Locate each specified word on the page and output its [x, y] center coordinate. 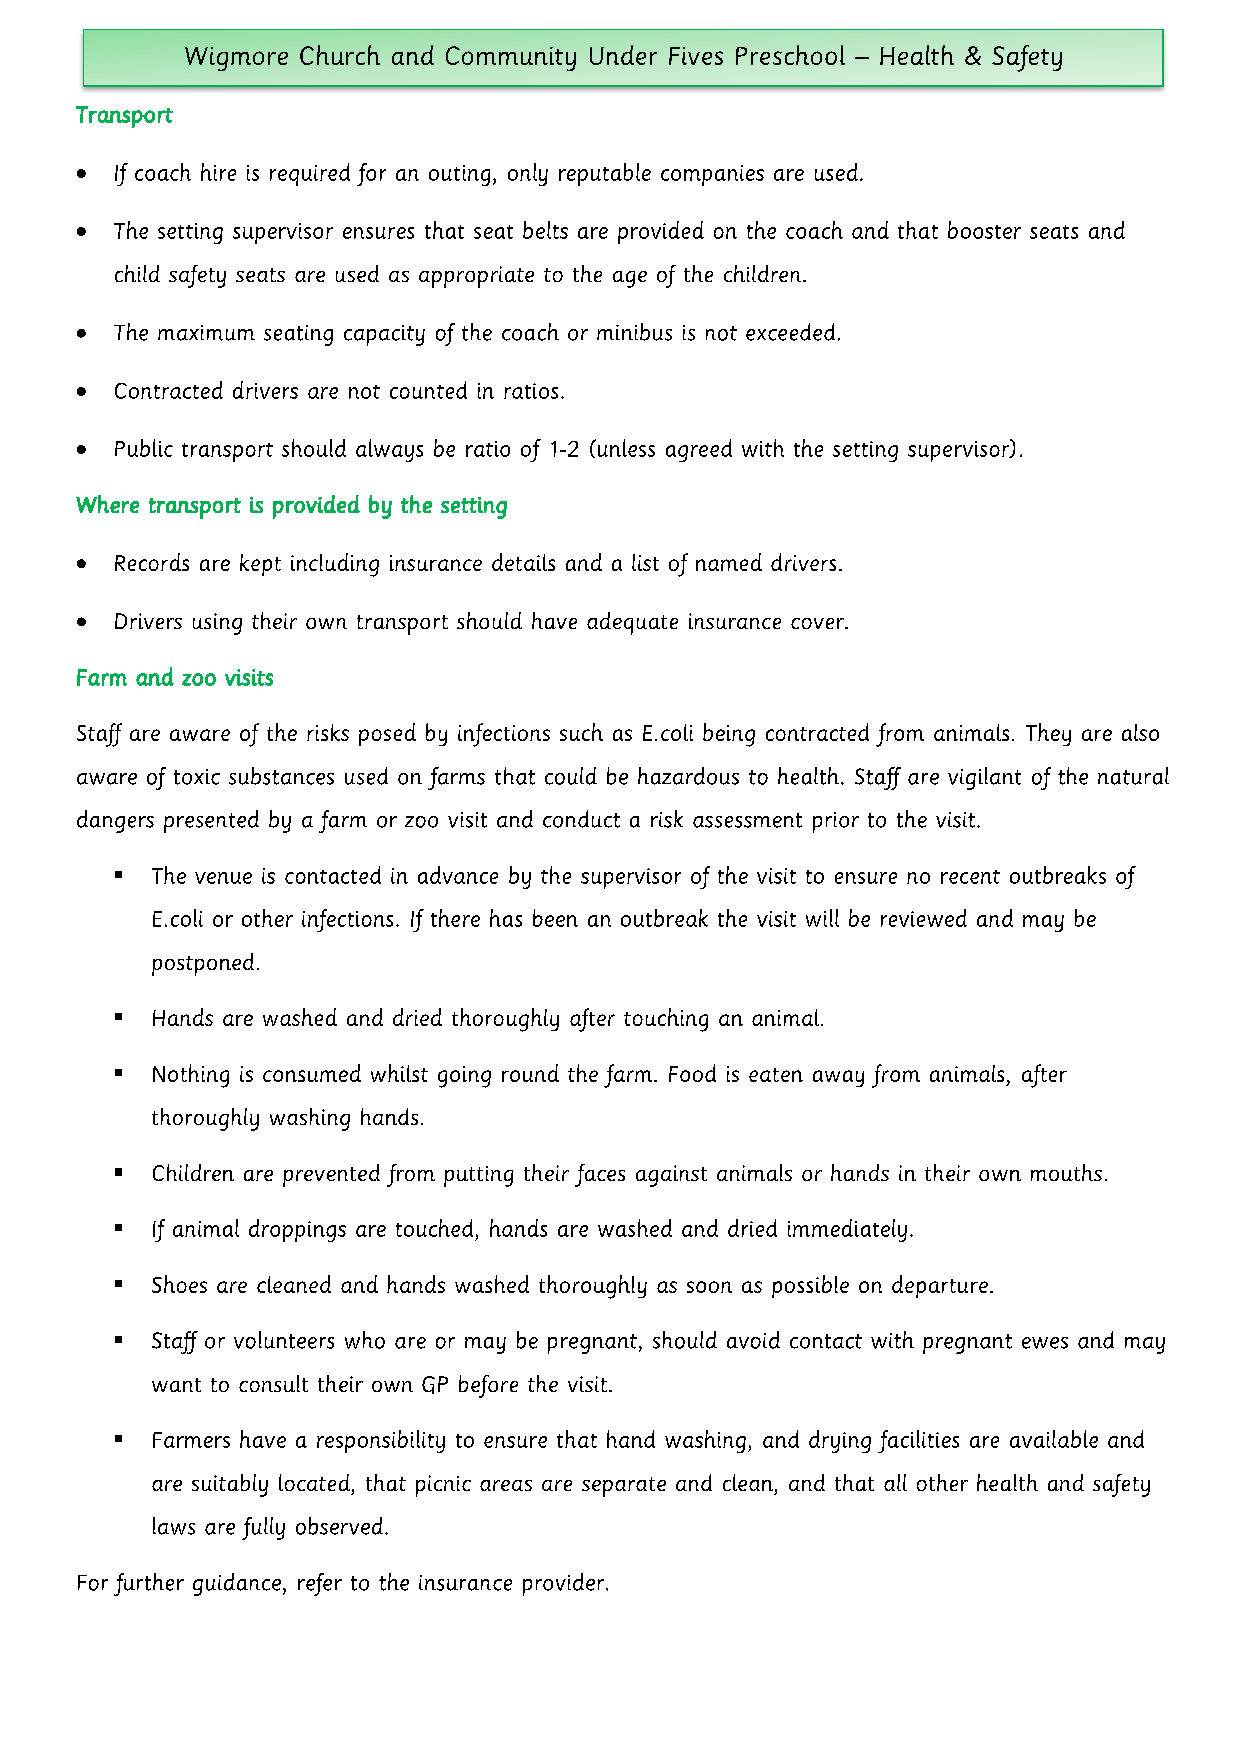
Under [623, 55]
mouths [1066, 1172]
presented [211, 821]
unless [625, 448]
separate [624, 1487]
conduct [581, 819]
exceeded [790, 332]
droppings [297, 1230]
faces [600, 1175]
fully [263, 1528]
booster [984, 230]
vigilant [984, 778]
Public [144, 448]
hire [218, 172]
